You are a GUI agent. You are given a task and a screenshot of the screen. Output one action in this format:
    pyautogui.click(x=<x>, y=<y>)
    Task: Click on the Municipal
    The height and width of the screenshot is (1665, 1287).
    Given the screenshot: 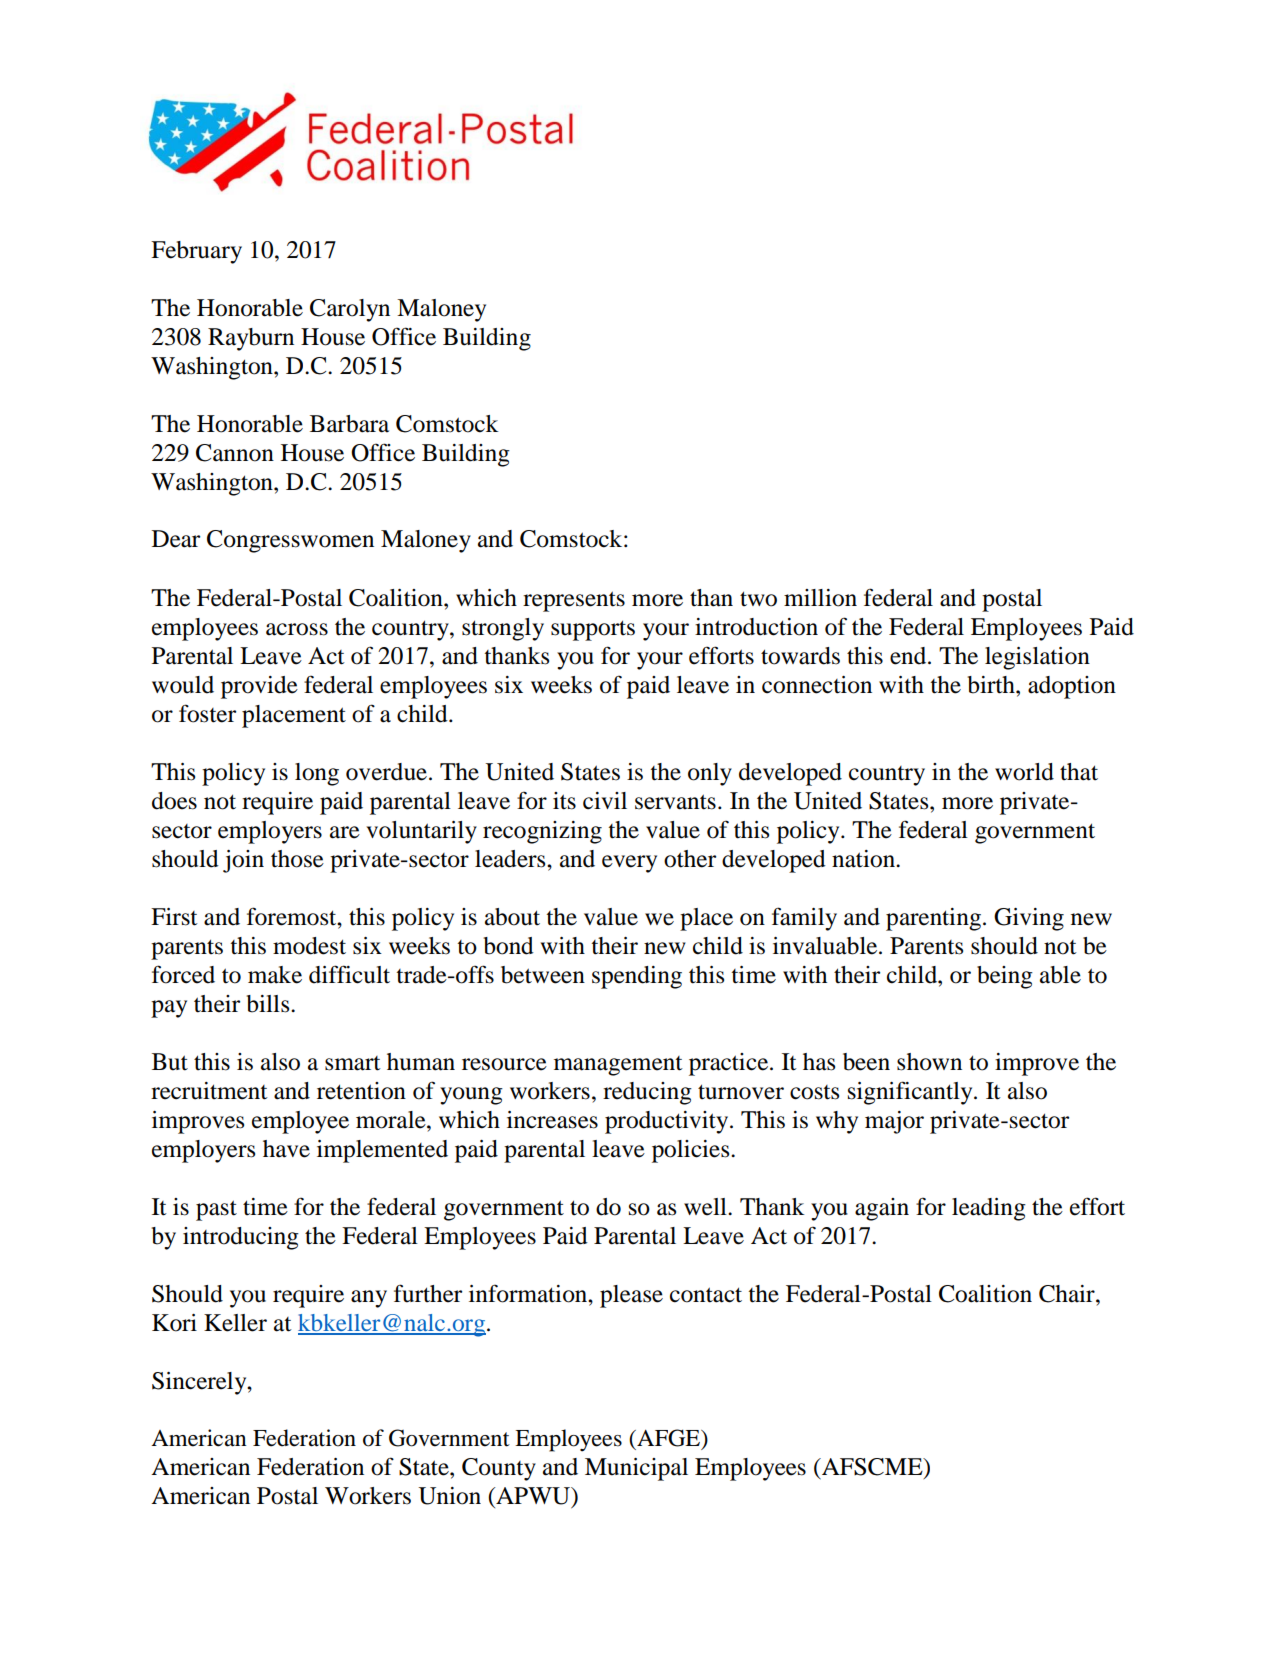 What is the action you would take?
    pyautogui.click(x=636, y=1469)
